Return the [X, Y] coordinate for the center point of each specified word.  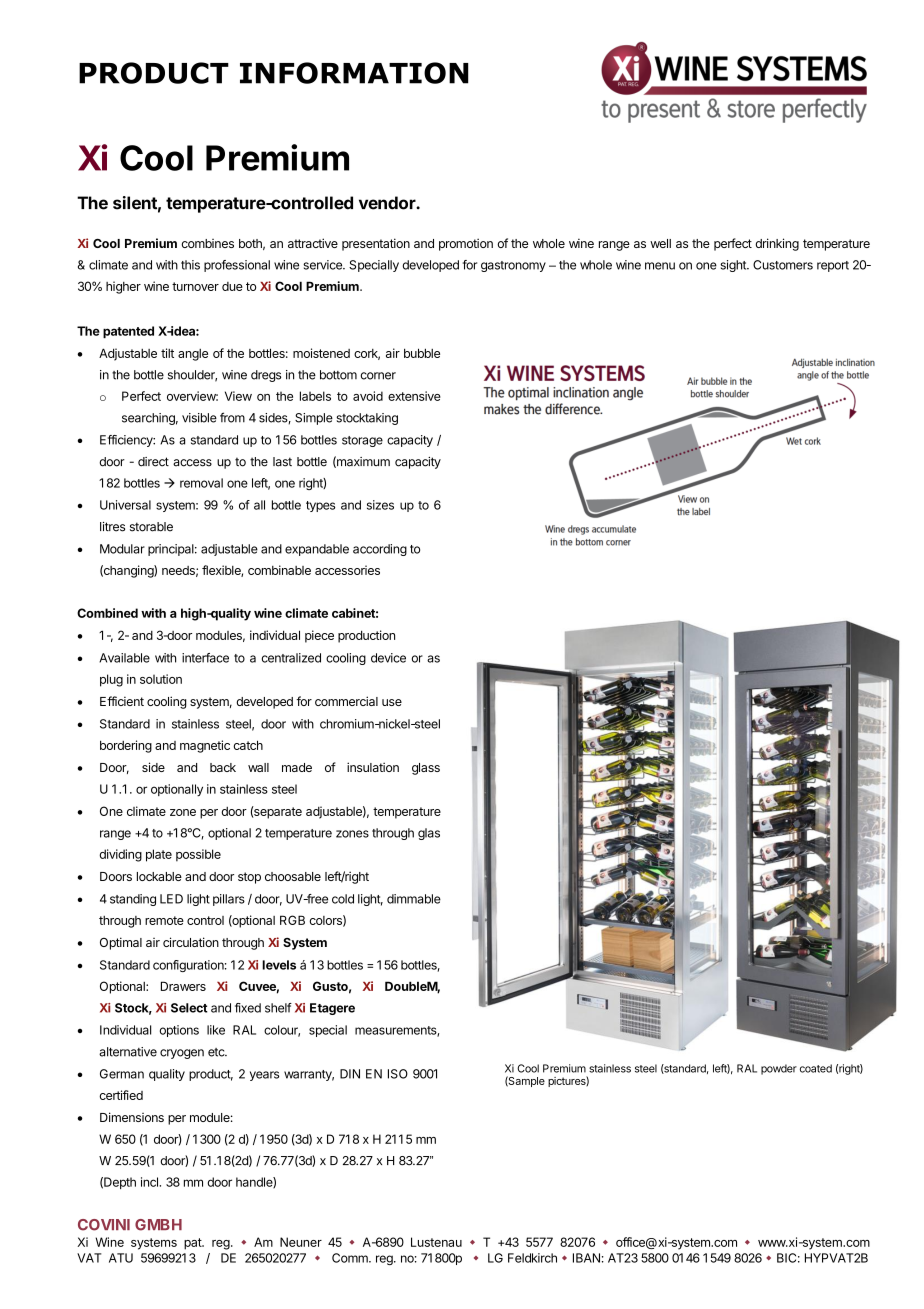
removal [201, 483]
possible [198, 855]
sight [734, 266]
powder [779, 1069]
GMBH [158, 1225]
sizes [380, 505]
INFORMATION [354, 73]
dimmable [414, 899]
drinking [777, 244]
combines [207, 243]
